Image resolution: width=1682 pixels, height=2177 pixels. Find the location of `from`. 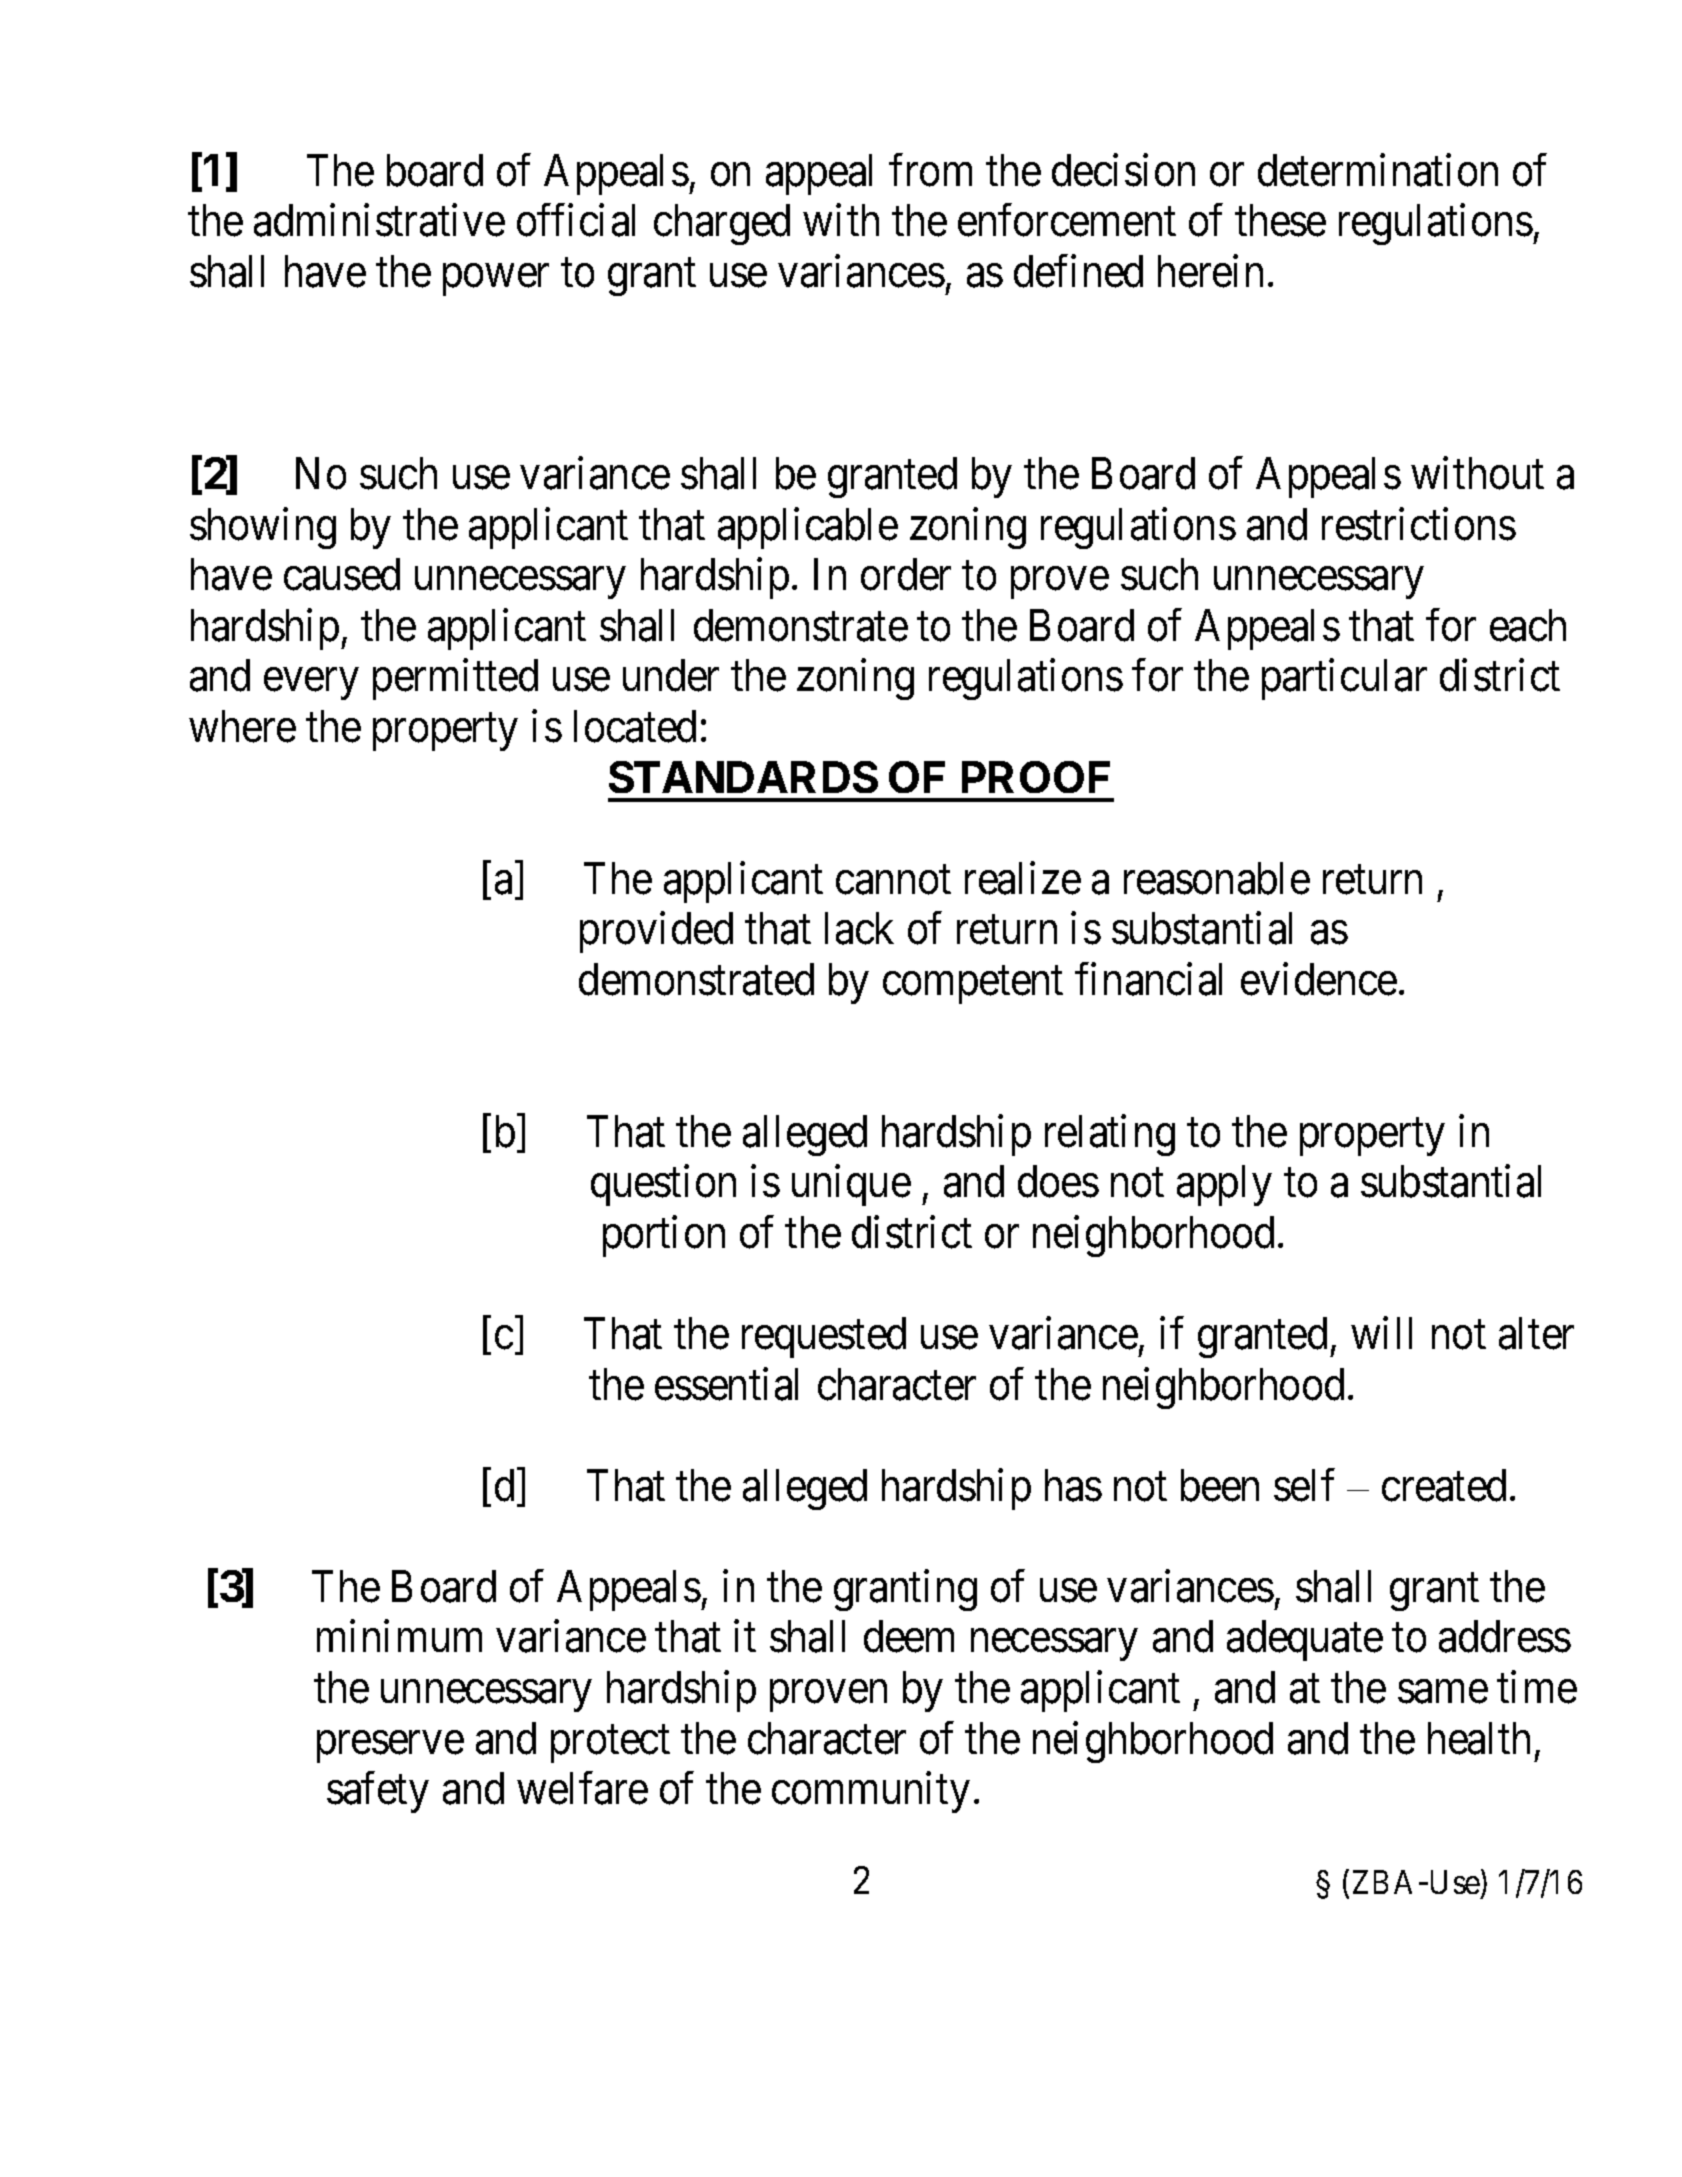

from is located at coordinates (930, 170).
